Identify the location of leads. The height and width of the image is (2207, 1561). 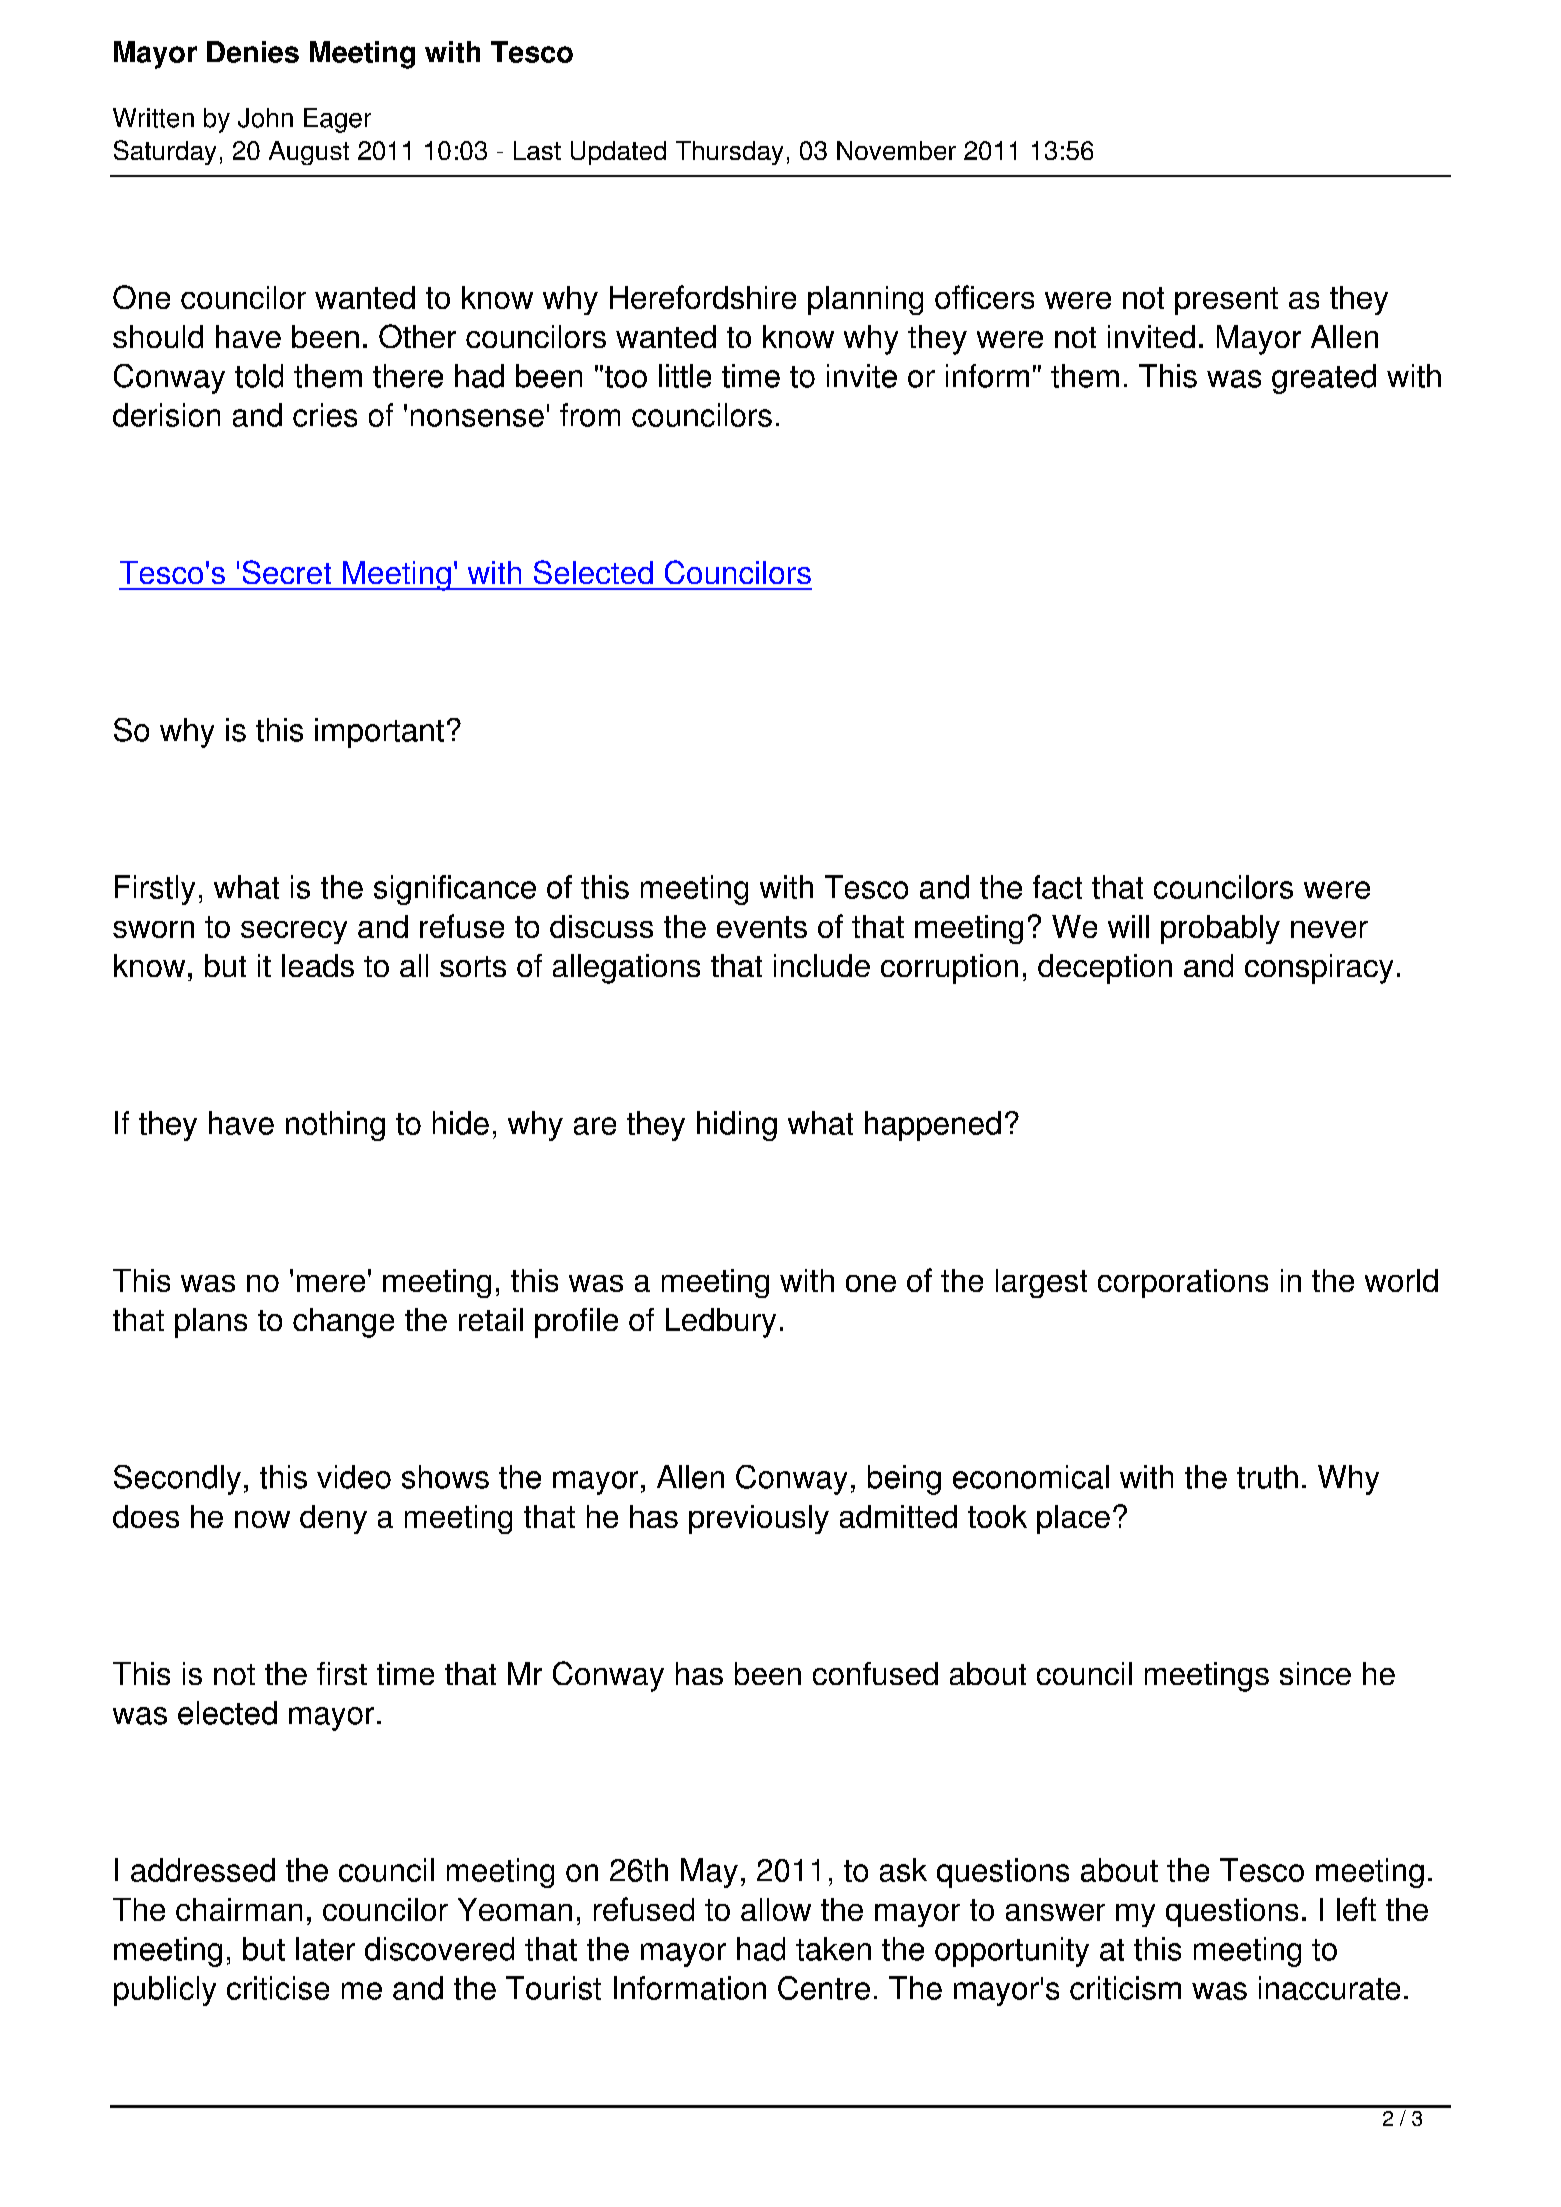
(318, 965).
